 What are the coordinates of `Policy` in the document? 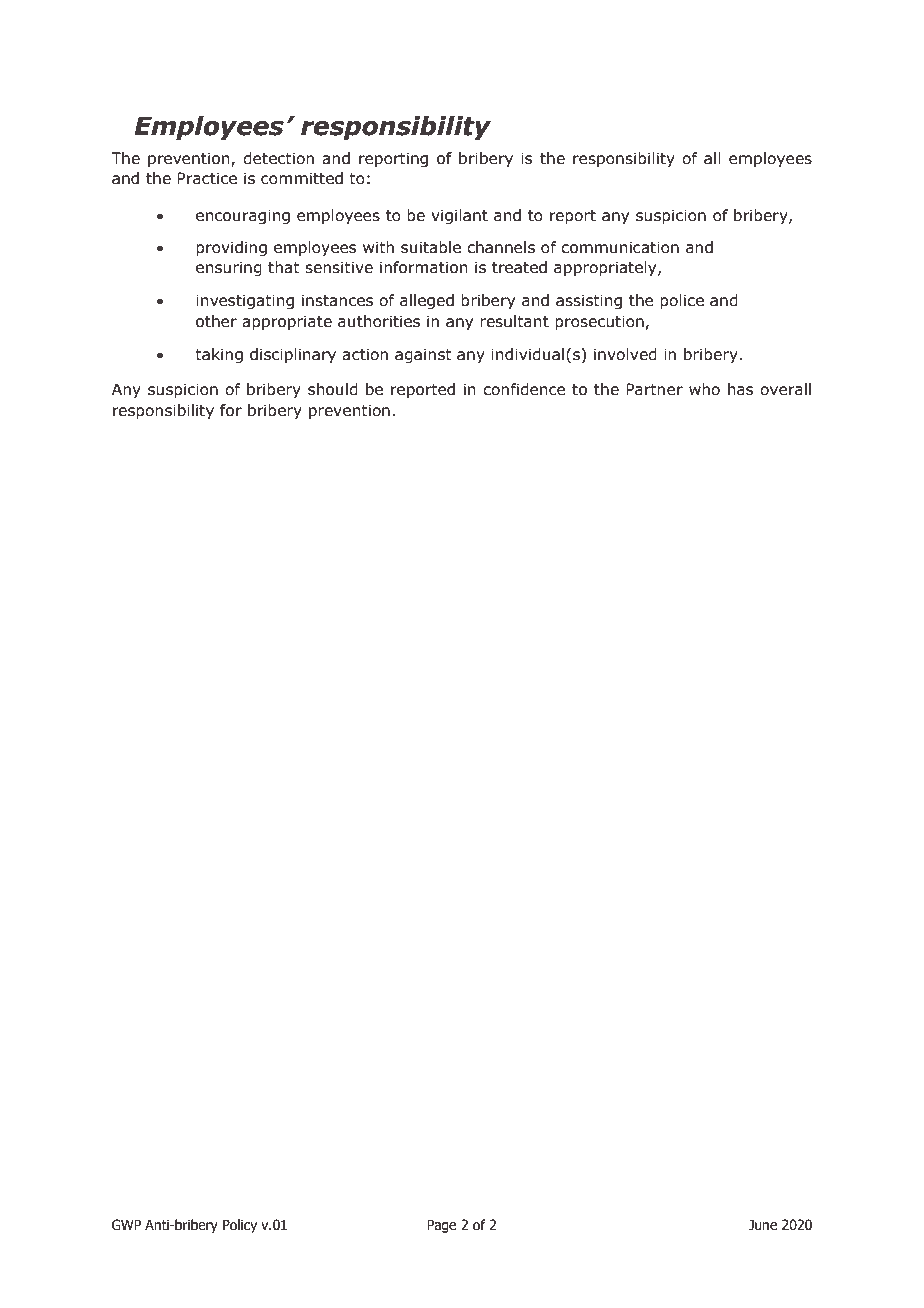 It's located at (240, 1226).
